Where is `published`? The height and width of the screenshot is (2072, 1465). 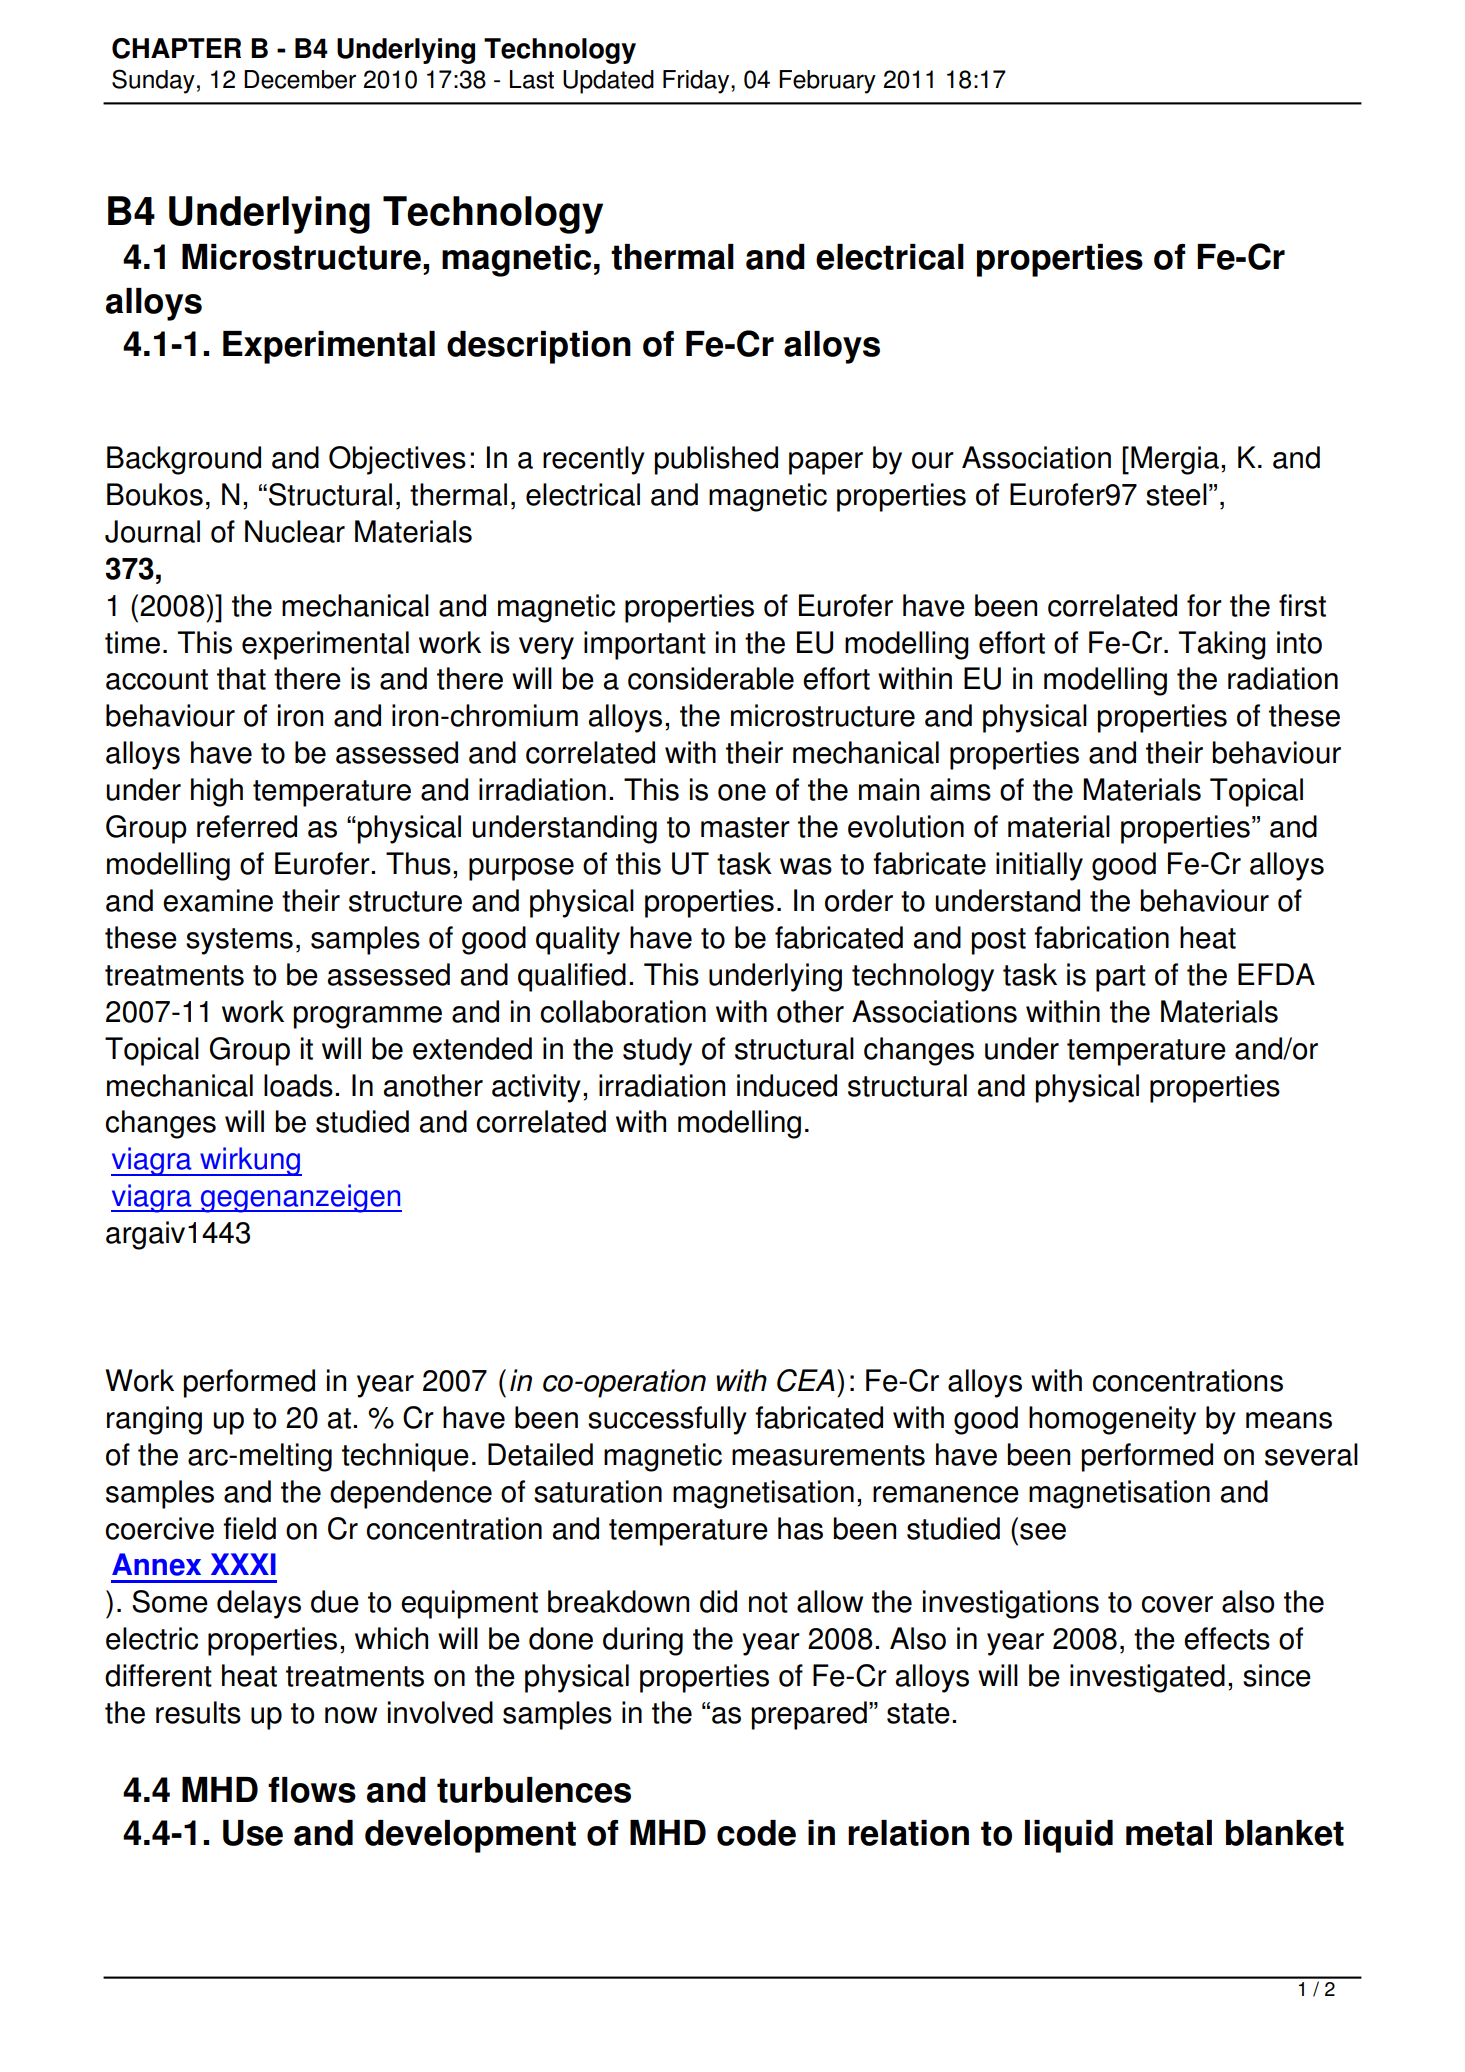 published is located at coordinates (716, 460).
